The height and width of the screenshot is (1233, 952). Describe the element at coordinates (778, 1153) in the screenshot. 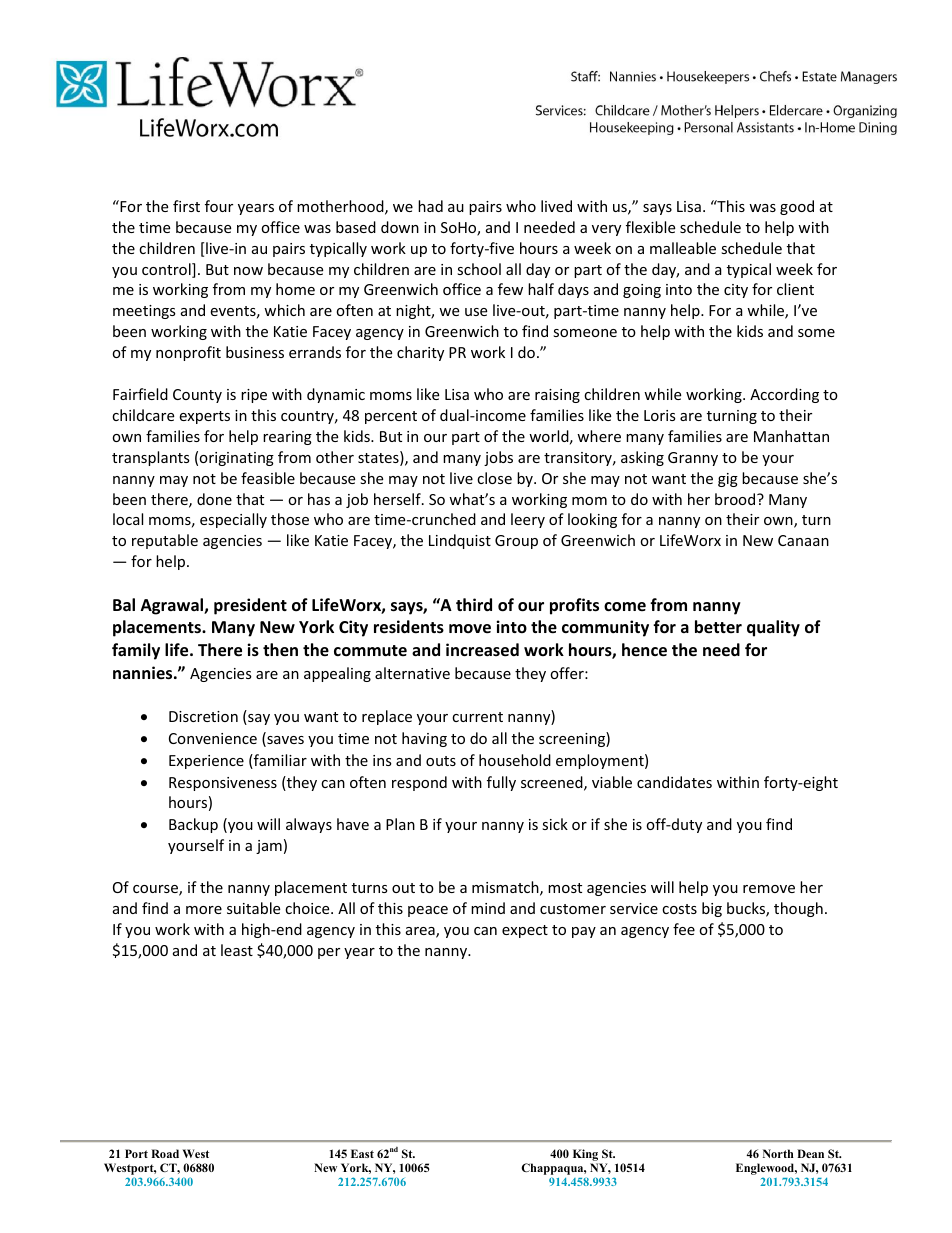

I see `North` at that location.
